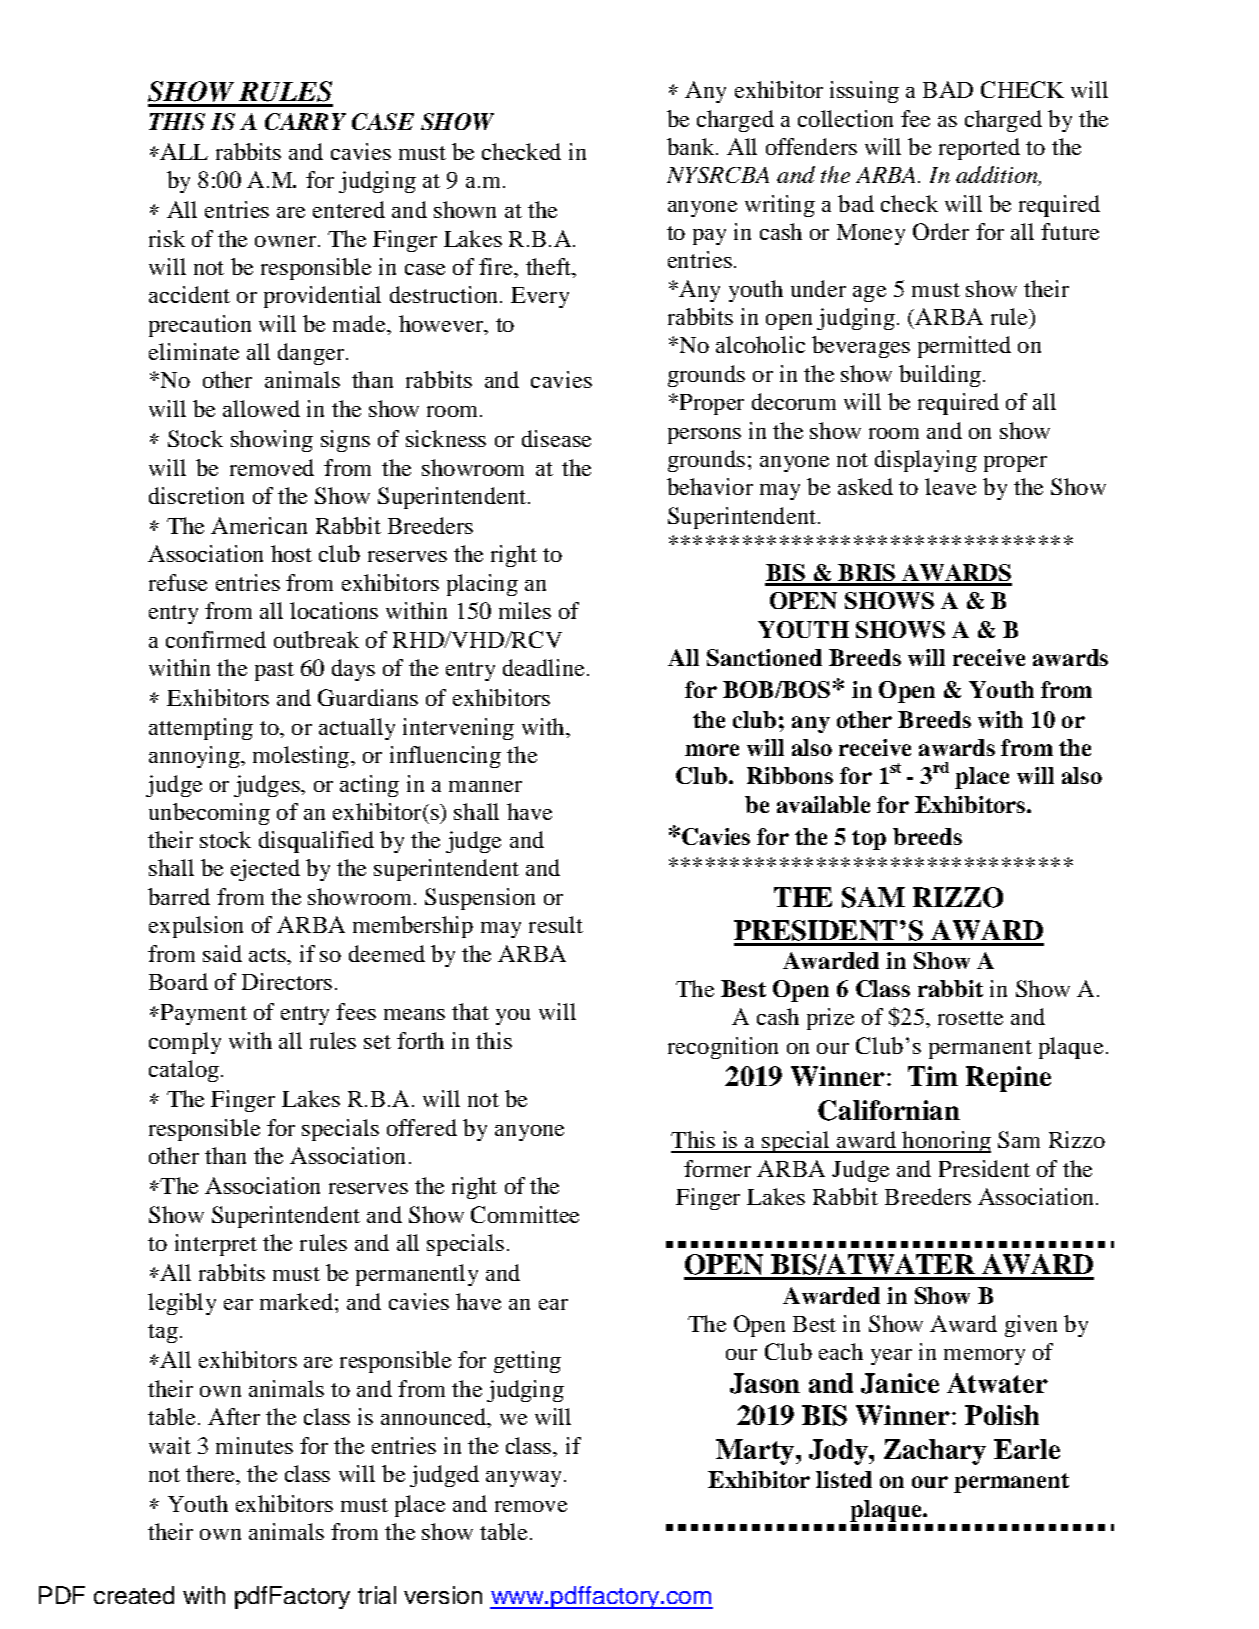 The height and width of the page is (1629, 1259). Describe the element at coordinates (211, 1473) in the page. I see `there` at that location.
